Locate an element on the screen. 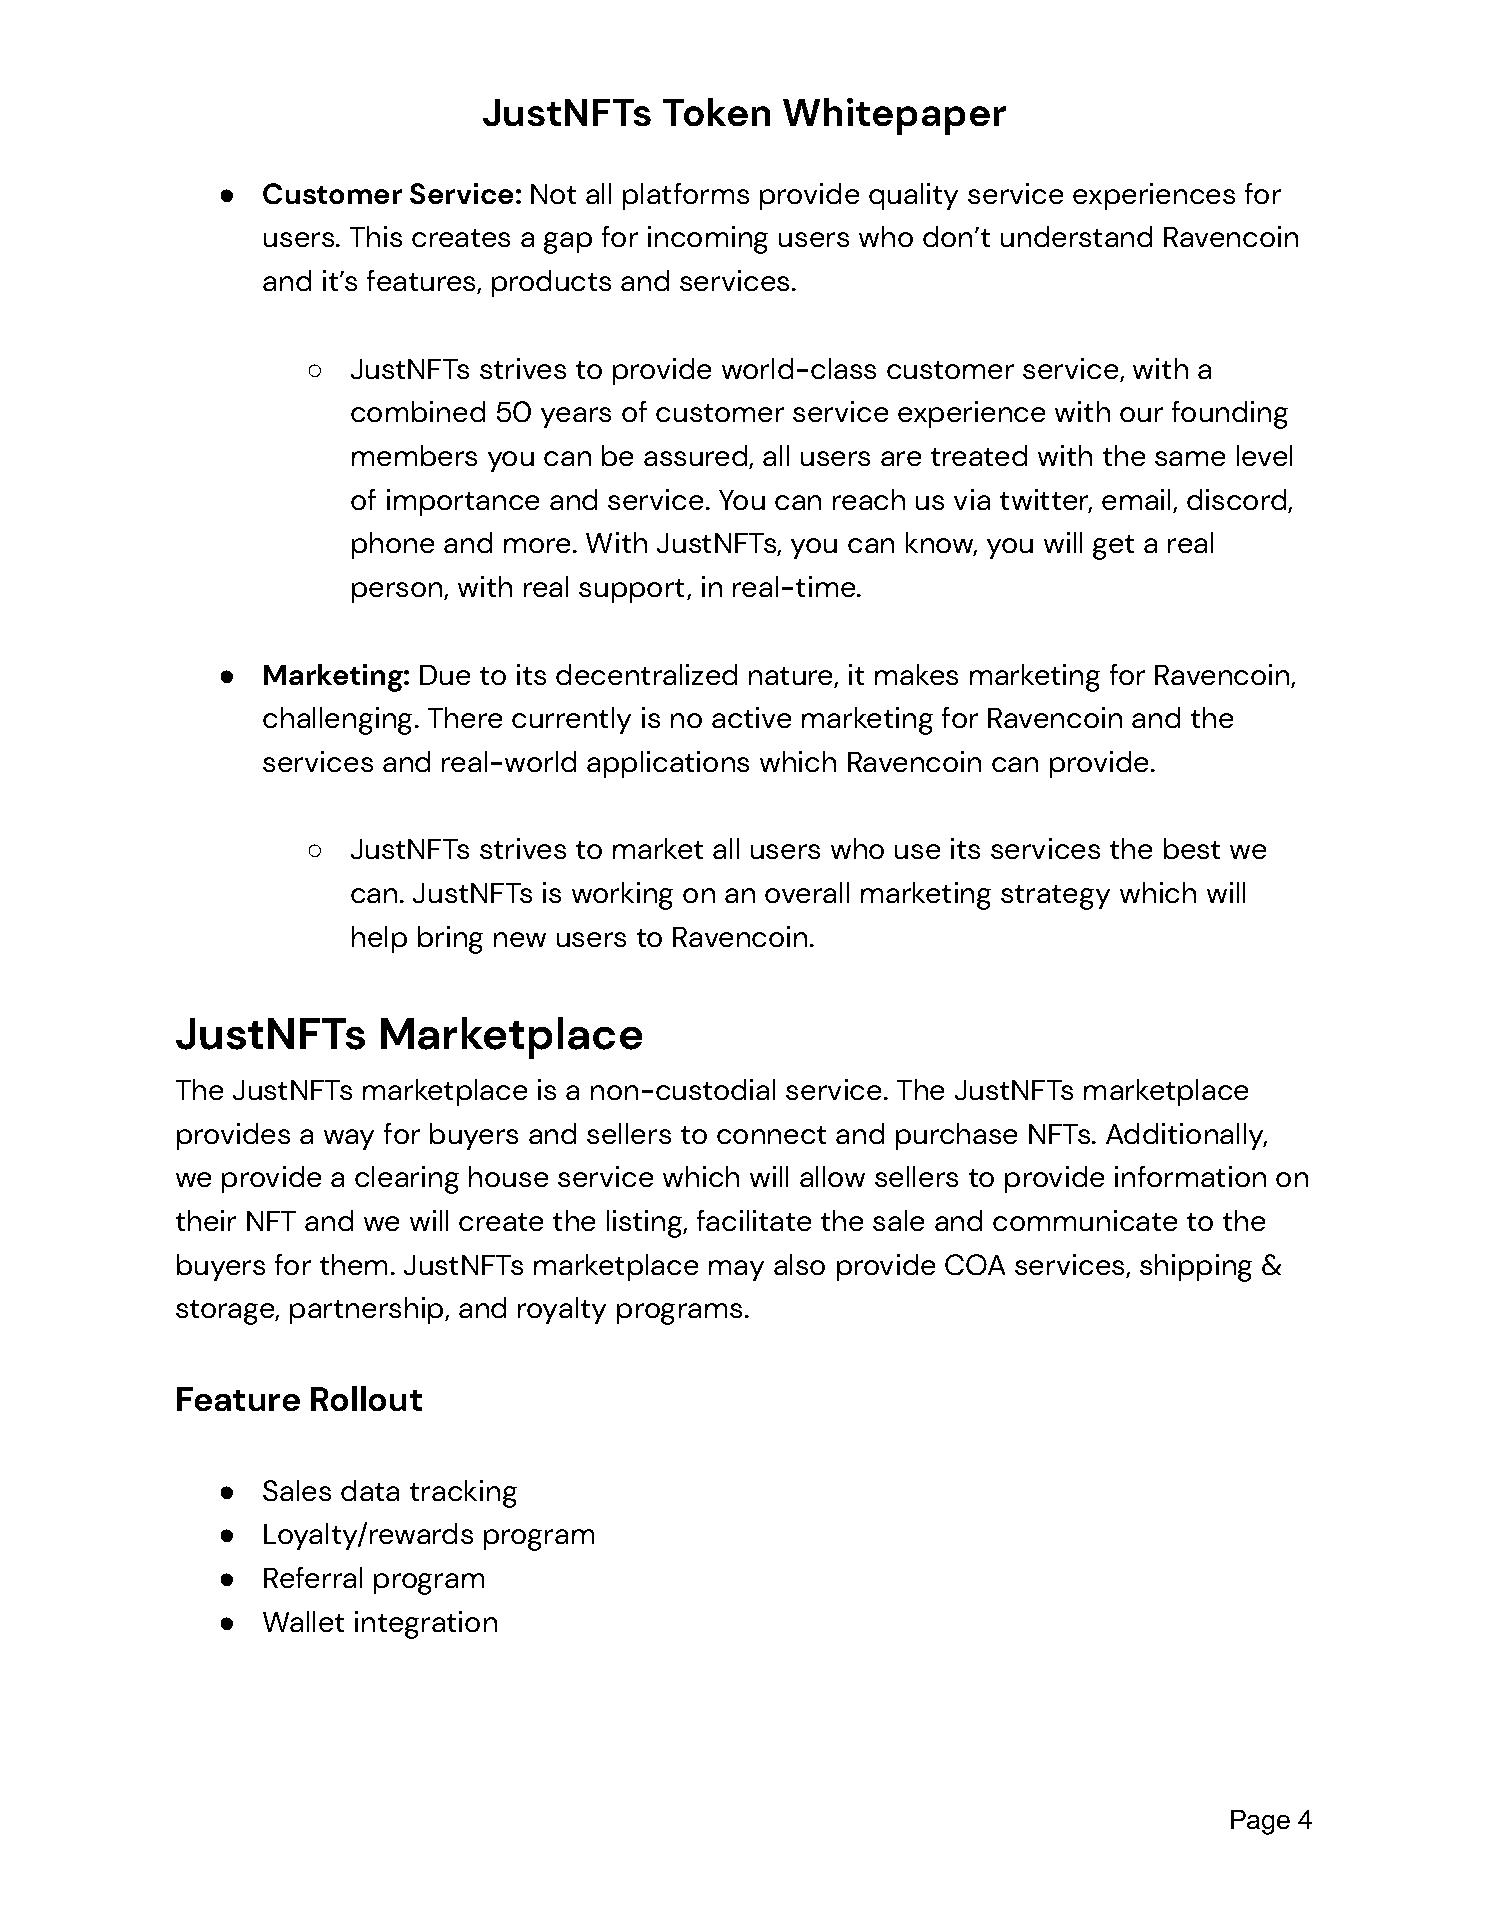 The width and height of the screenshot is (1489, 1927). overall is located at coordinates (807, 892).
